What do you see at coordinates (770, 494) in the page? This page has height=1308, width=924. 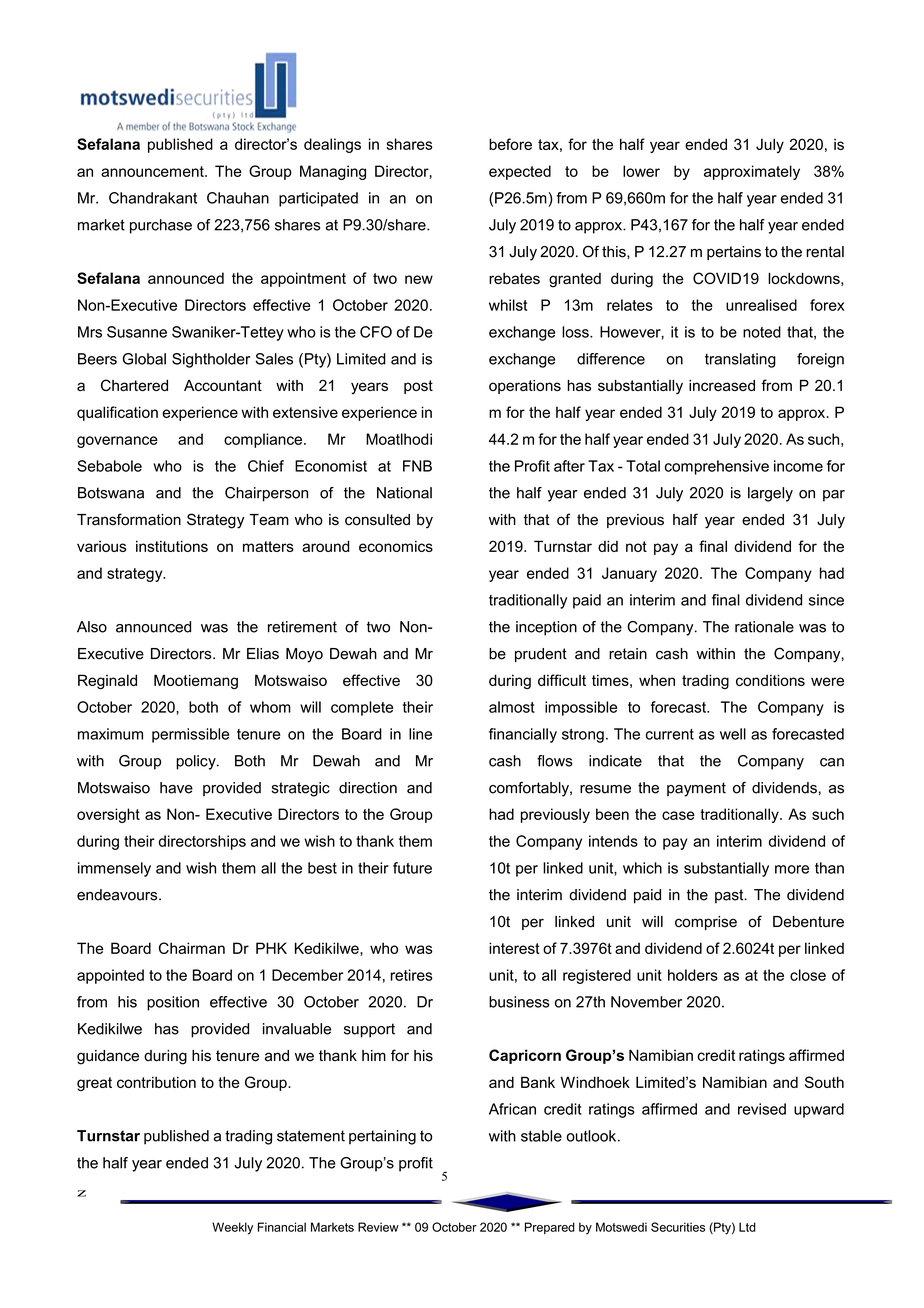 I see `largely` at bounding box center [770, 494].
